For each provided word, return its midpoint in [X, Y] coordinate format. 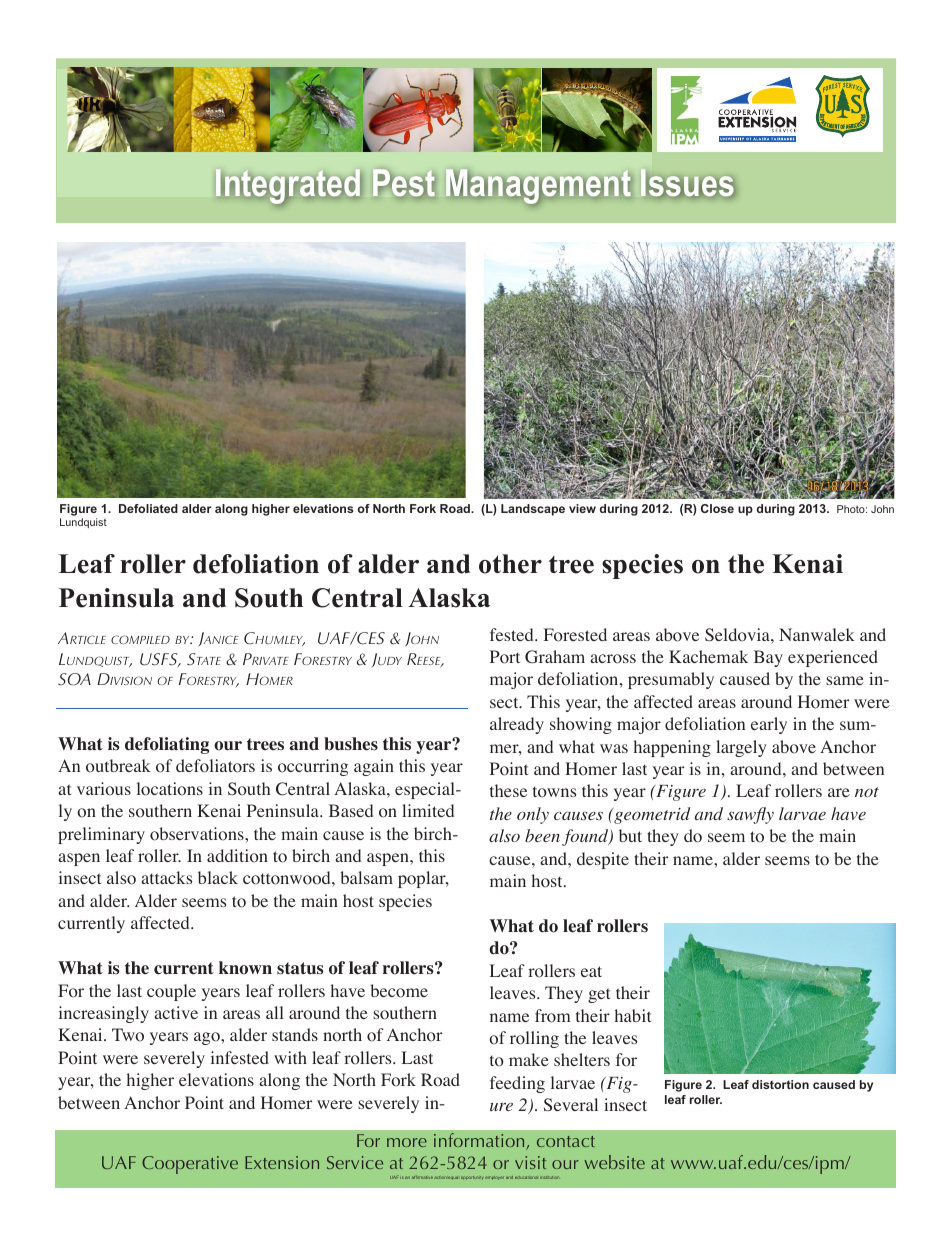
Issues [688, 183]
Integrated [288, 187]
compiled [140, 639]
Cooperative [190, 1165]
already [517, 725]
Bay [768, 658]
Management [538, 187]
